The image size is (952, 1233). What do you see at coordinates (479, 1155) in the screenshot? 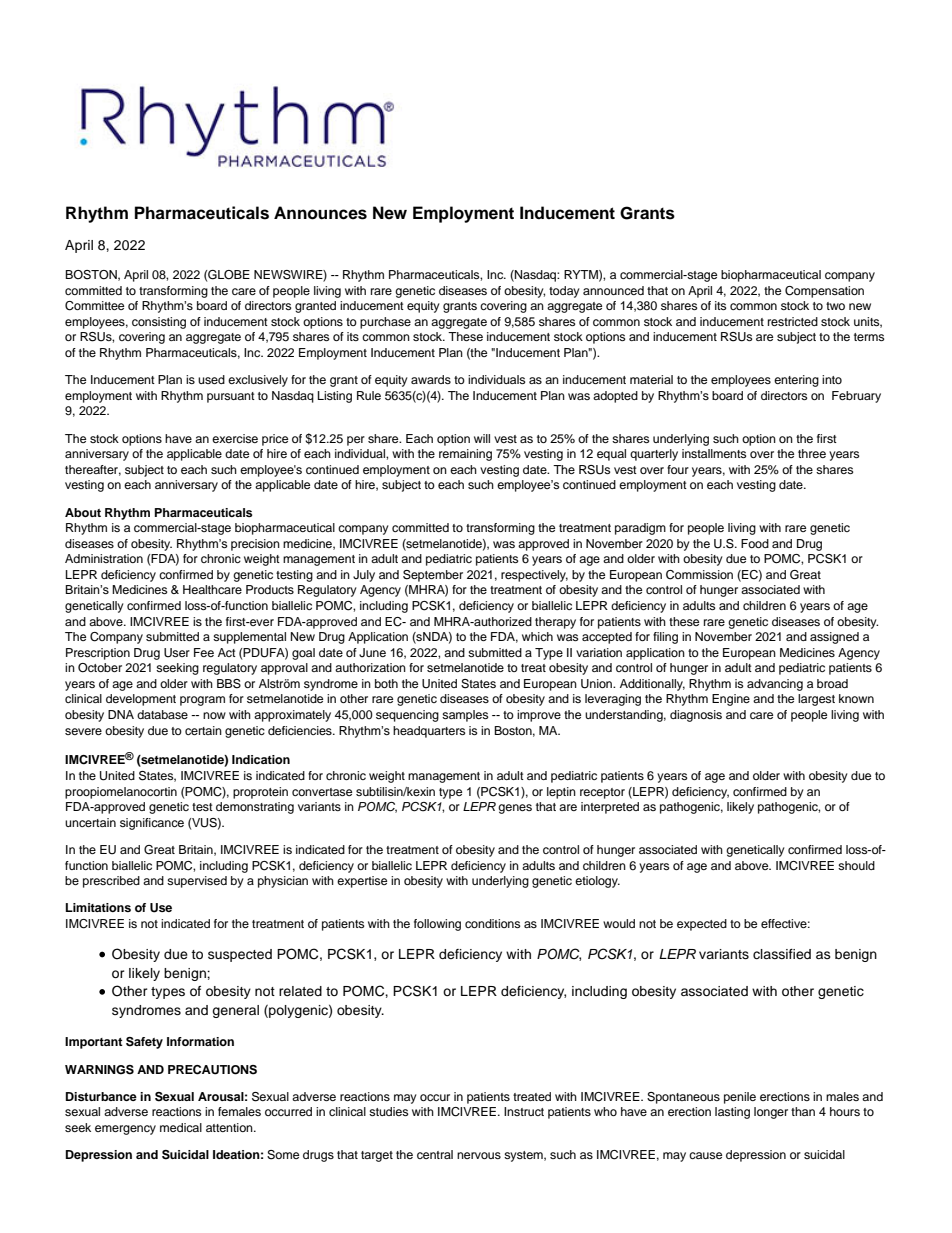
I see `nervous` at bounding box center [479, 1155].
